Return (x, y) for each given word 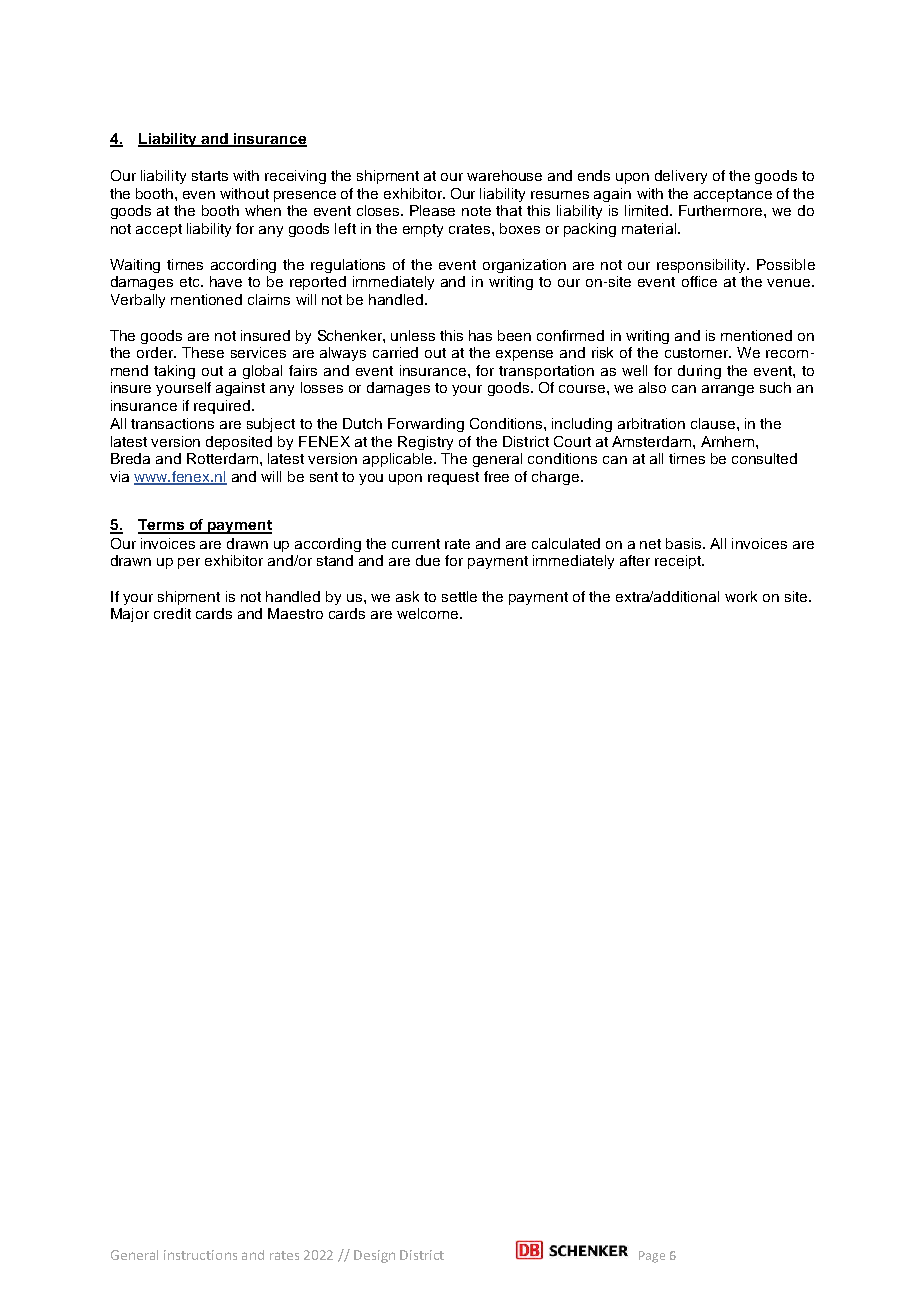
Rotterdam (222, 458)
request (453, 478)
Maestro (295, 613)
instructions (200, 1255)
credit (172, 613)
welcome (429, 613)
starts (210, 176)
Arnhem (729, 441)
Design (374, 1256)
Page (652, 1257)
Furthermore (722, 210)
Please (432, 210)
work (741, 596)
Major (130, 615)
